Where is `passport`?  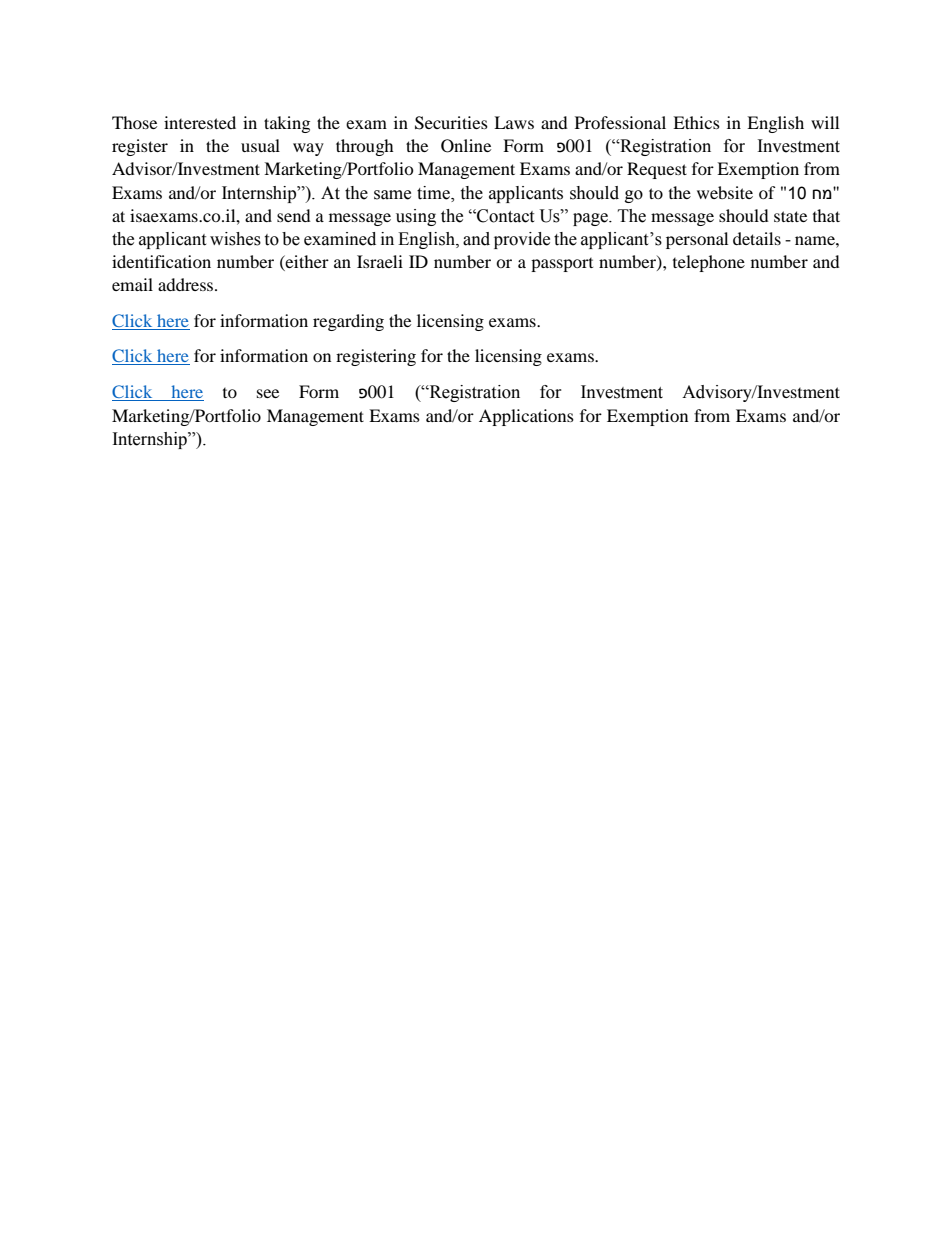
passport is located at coordinates (562, 265).
